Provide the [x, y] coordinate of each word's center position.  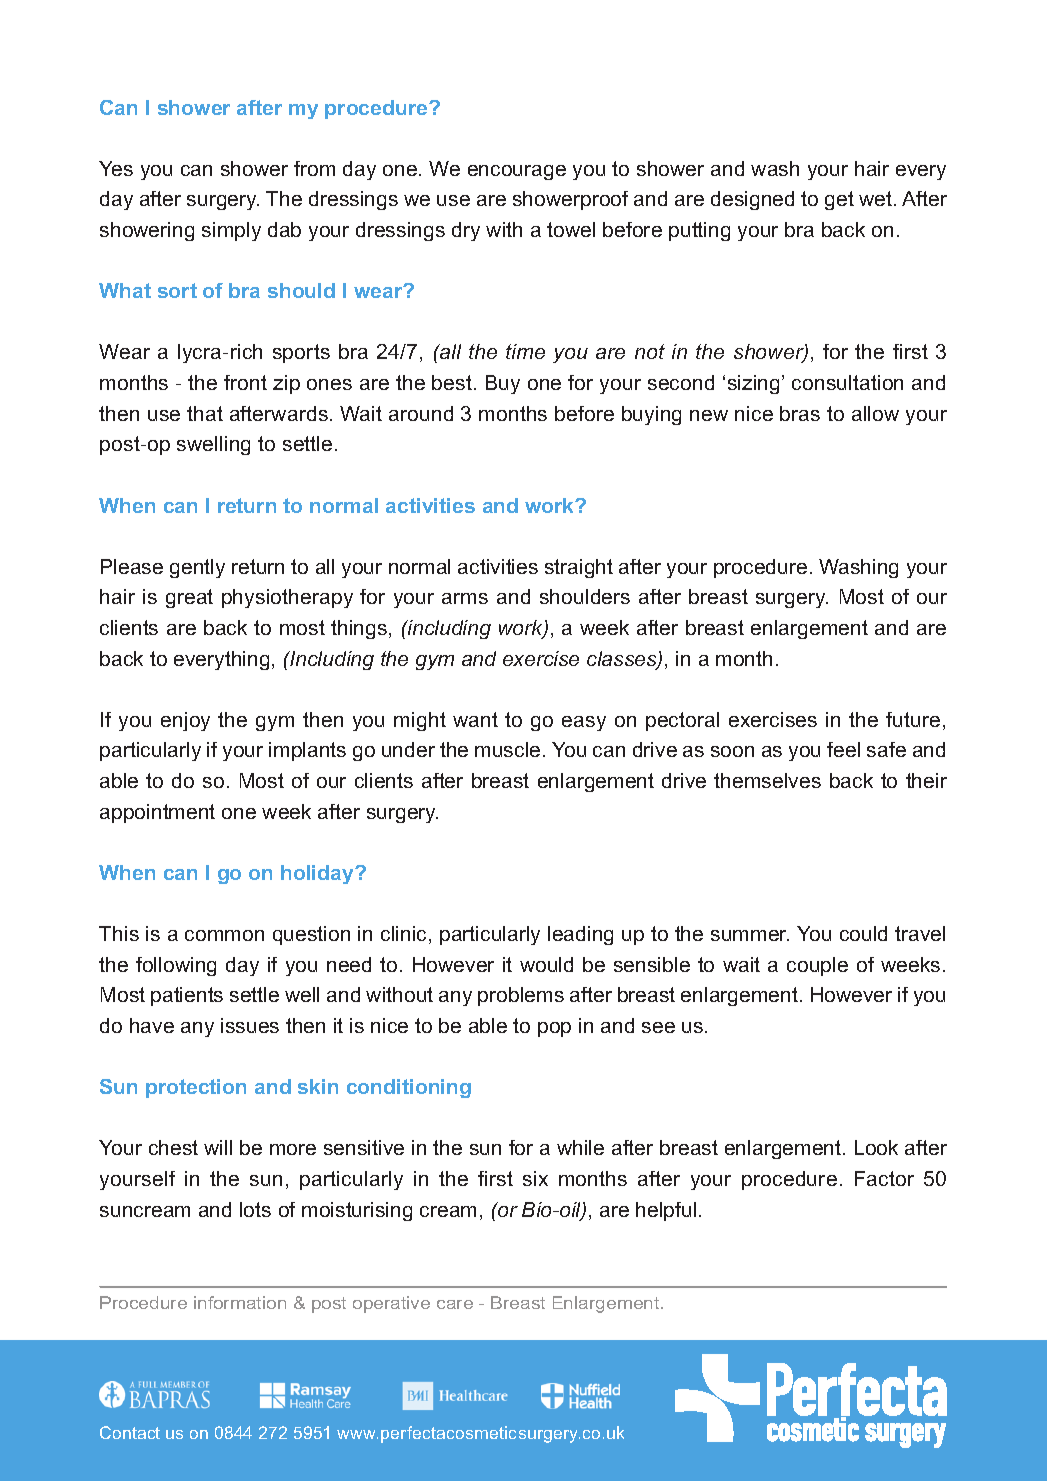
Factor [884, 1178]
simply [231, 231]
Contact [130, 1432]
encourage [517, 172]
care [455, 1304]
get [839, 200]
